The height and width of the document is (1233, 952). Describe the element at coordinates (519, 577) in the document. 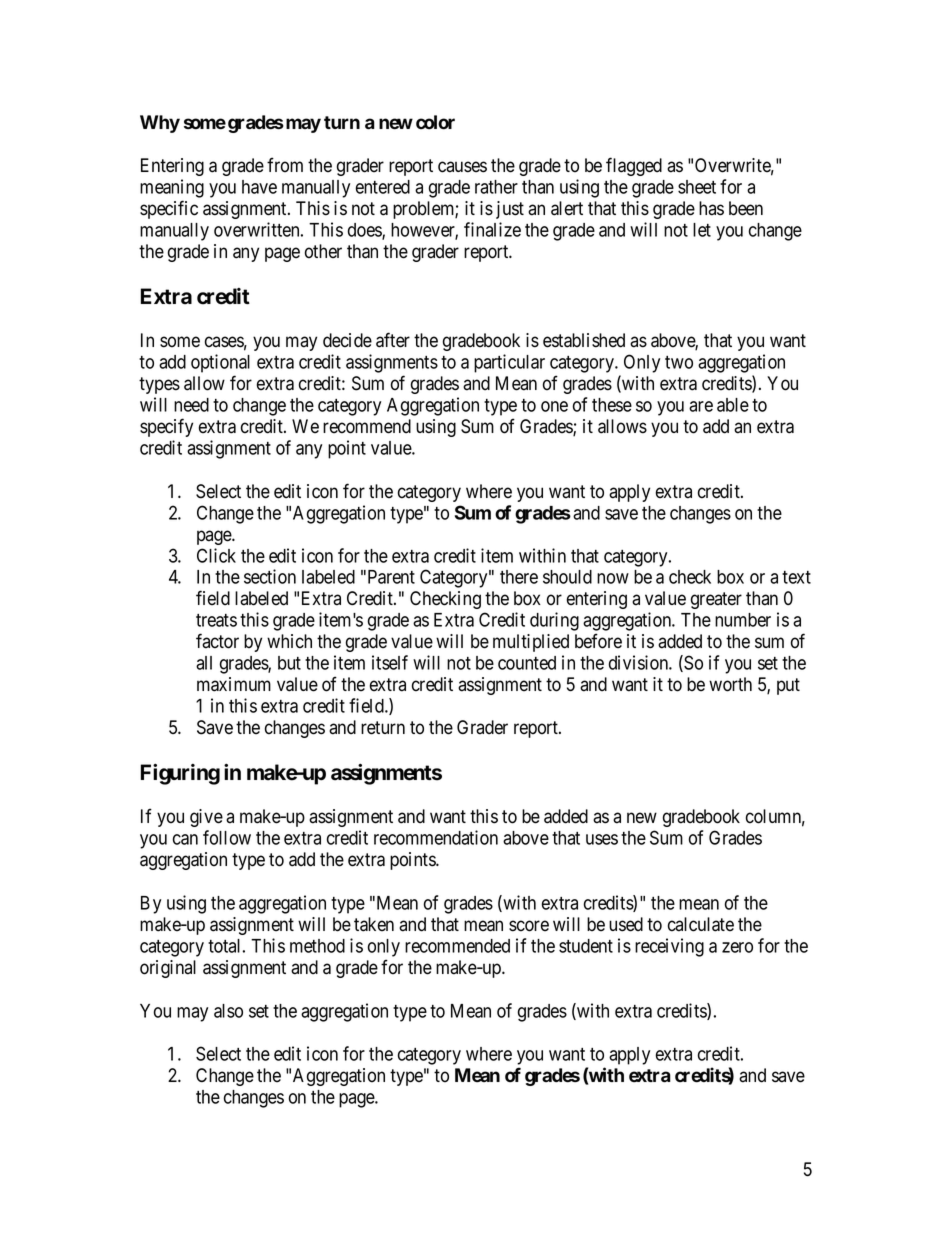

I see `there` at that location.
